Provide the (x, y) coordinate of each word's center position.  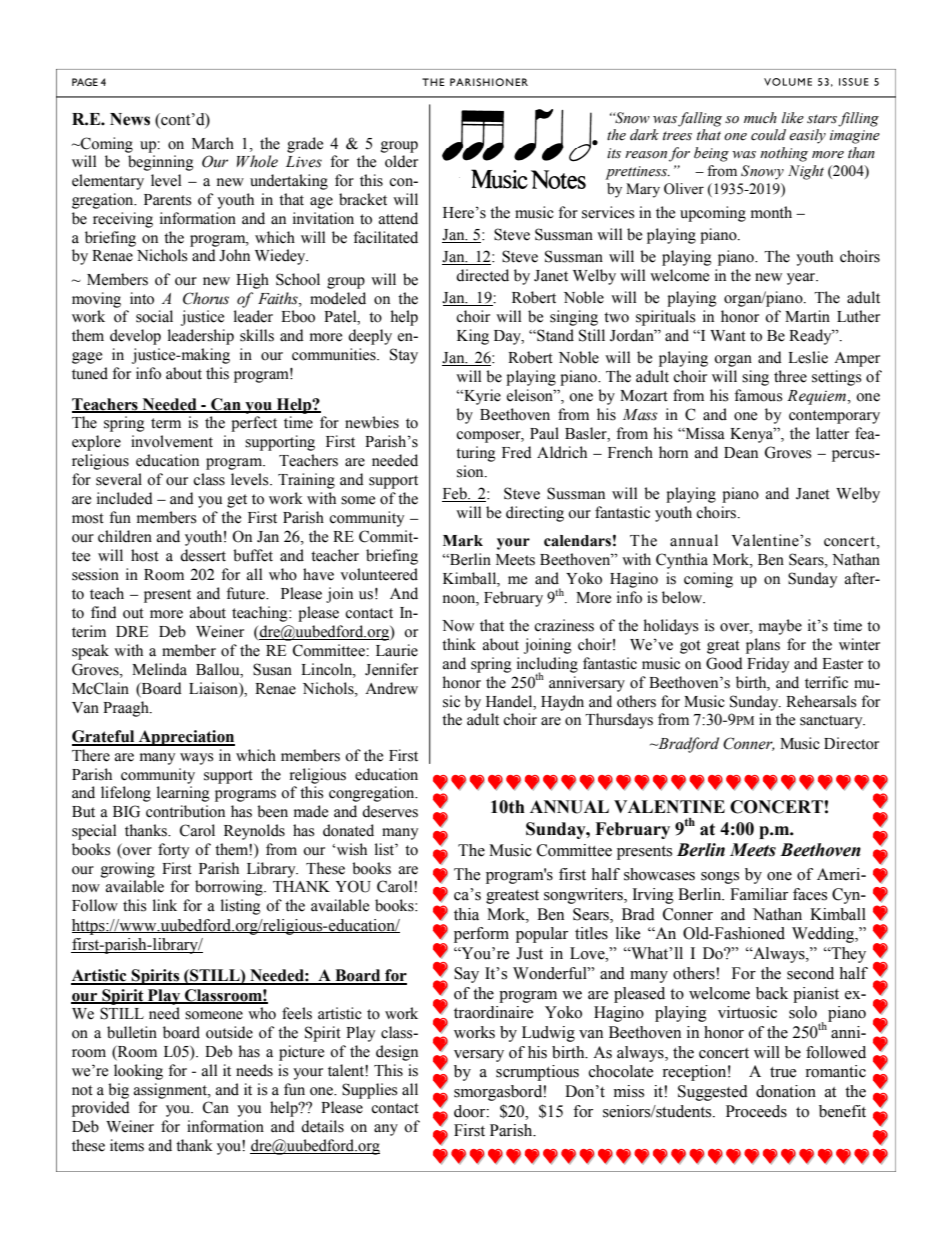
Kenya (753, 435)
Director (851, 743)
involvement (172, 441)
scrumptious (537, 1073)
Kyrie (481, 397)
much (760, 118)
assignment (172, 1091)
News (130, 119)
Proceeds (756, 1111)
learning (183, 794)
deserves (390, 811)
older (401, 161)
